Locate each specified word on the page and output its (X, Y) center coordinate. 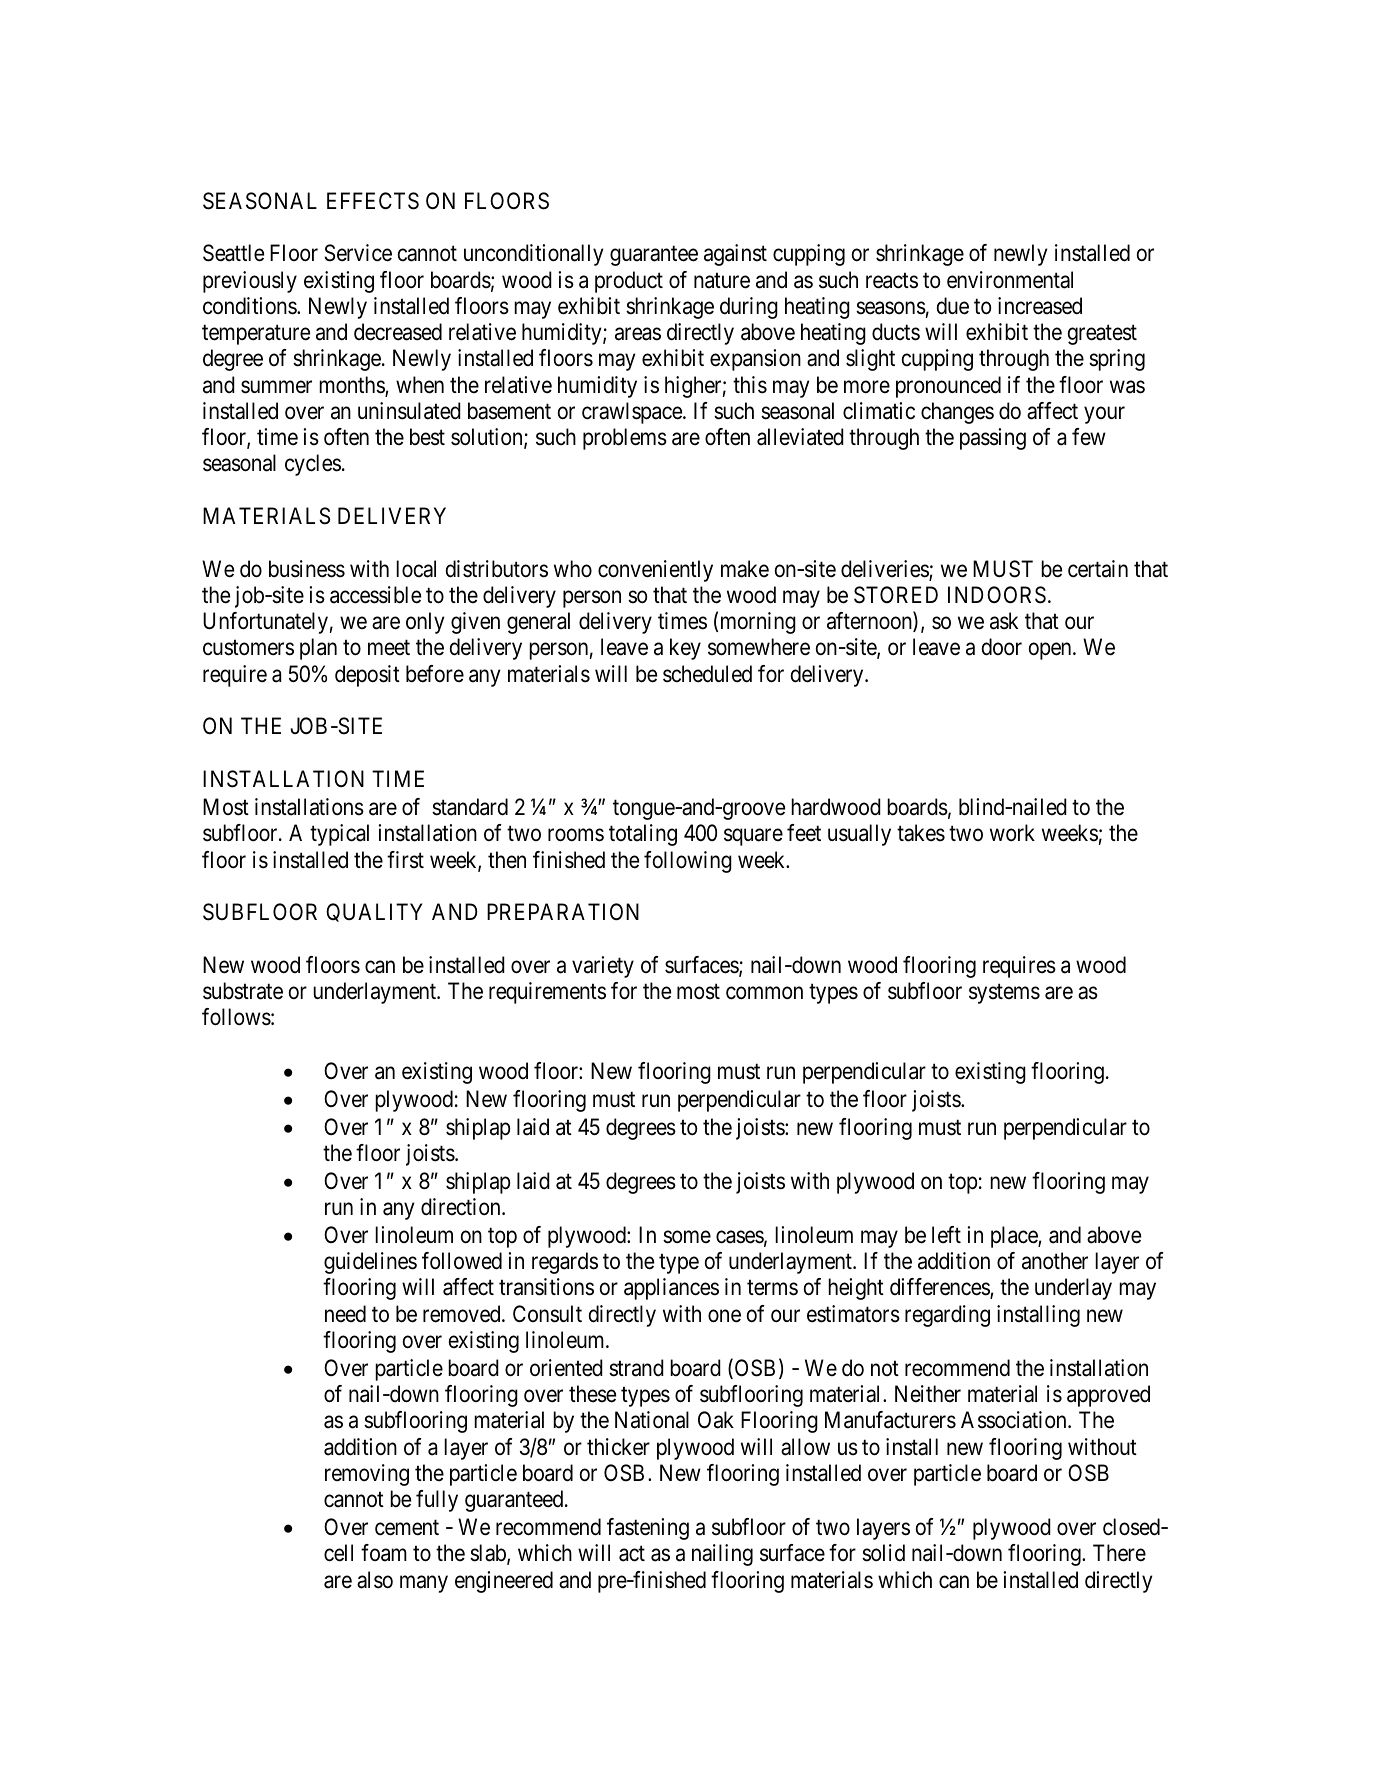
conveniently (655, 571)
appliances (671, 1289)
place (1015, 1237)
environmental (1010, 280)
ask (1004, 621)
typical (339, 835)
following (688, 862)
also (375, 1580)
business (307, 569)
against (735, 255)
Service (358, 253)
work (1012, 833)
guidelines (370, 1263)
